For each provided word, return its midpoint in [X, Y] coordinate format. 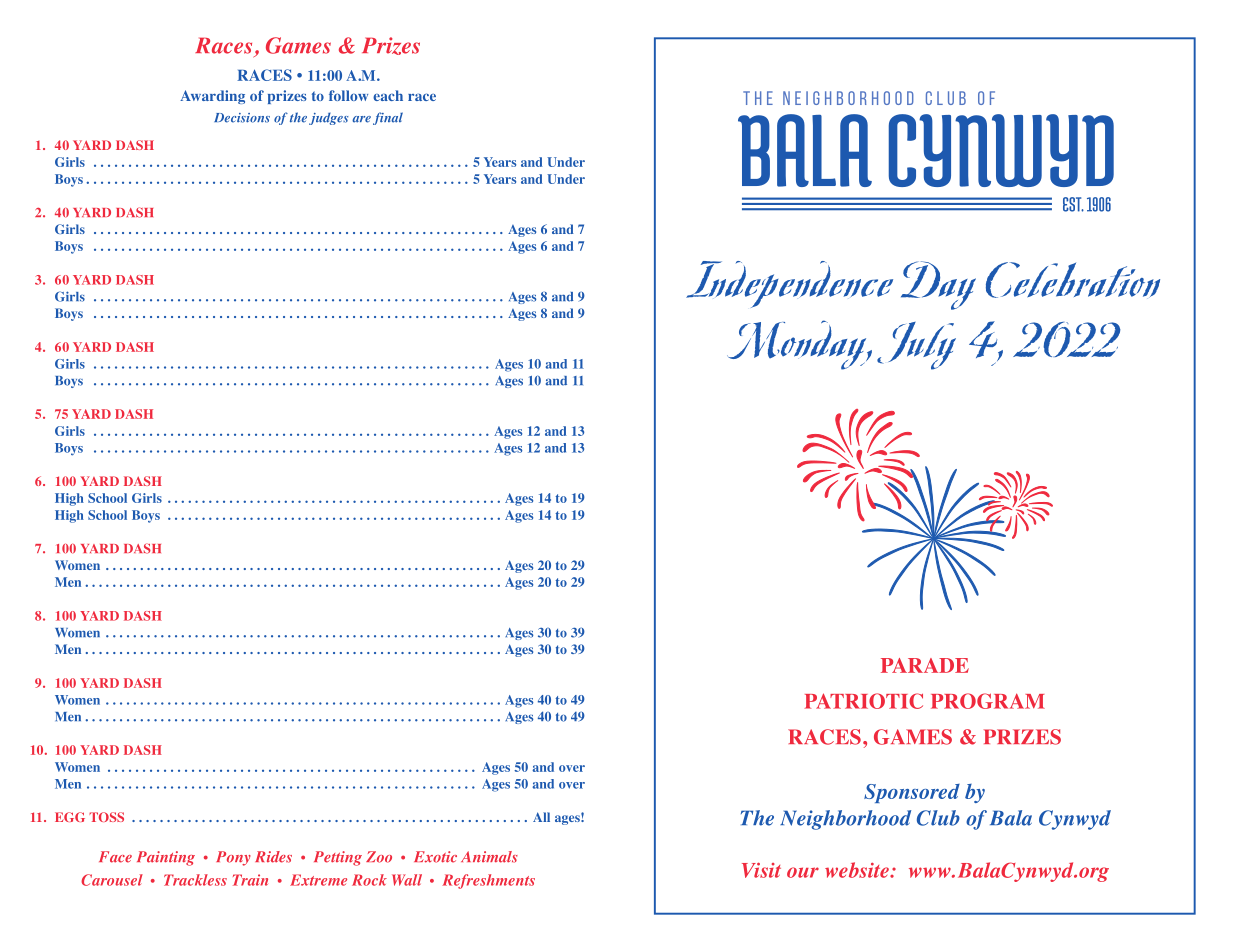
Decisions [242, 118]
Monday [798, 345]
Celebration [1073, 280]
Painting [166, 858]
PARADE [925, 665]
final [388, 118]
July [916, 346]
